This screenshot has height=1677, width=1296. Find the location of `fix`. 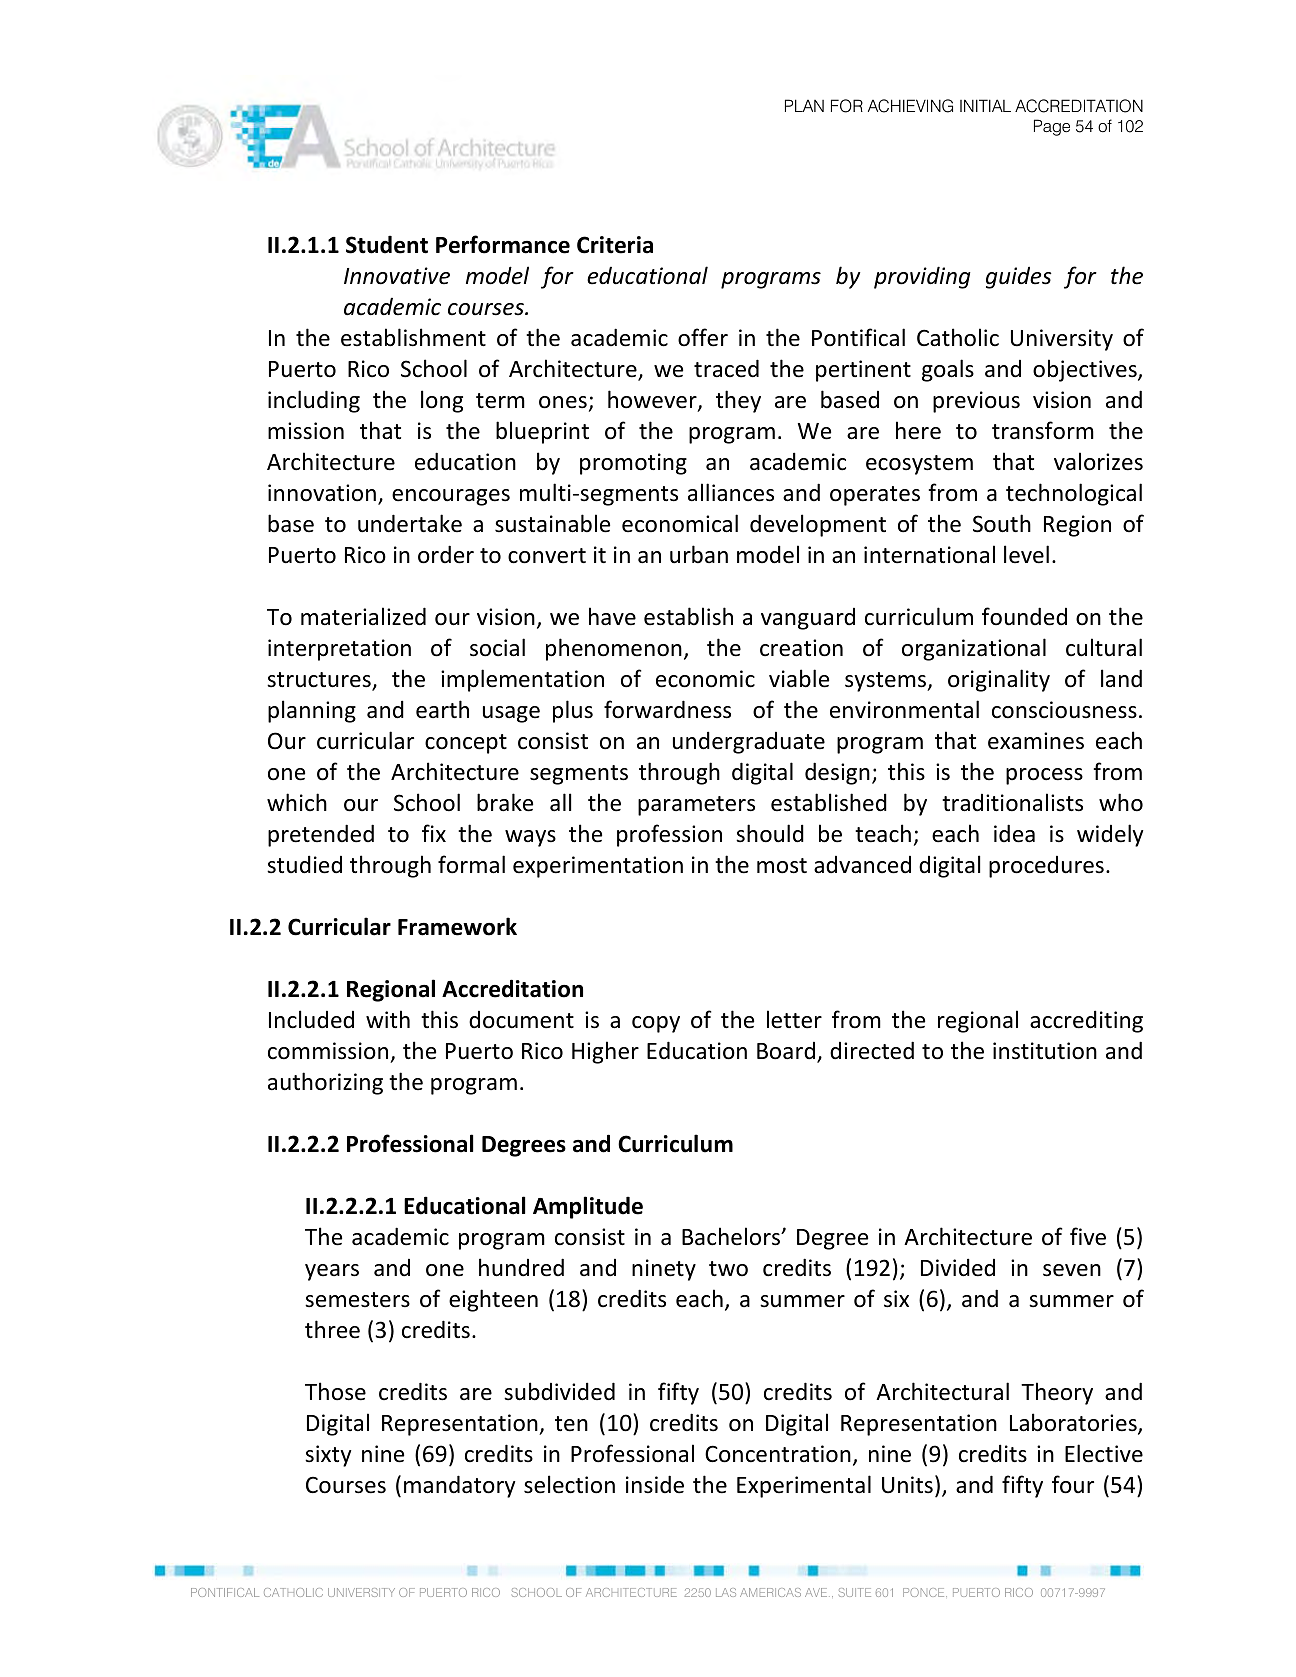

fix is located at coordinates (434, 833).
